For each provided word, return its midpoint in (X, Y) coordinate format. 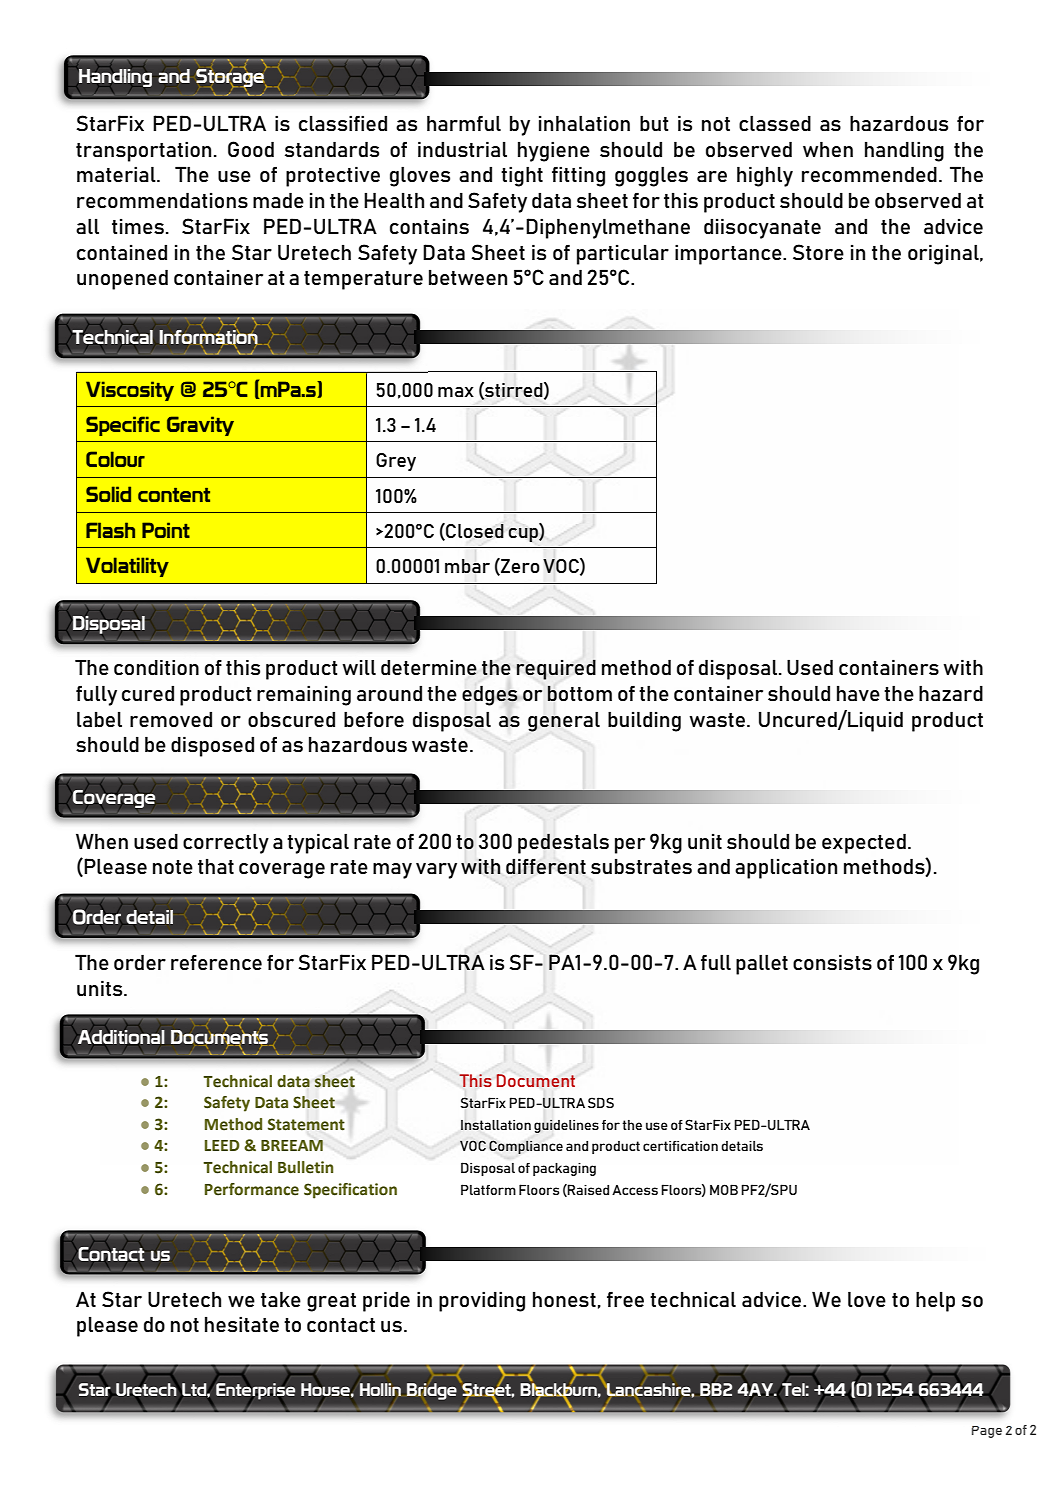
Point (166, 530)
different (546, 866)
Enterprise (254, 1391)
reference (216, 962)
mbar (467, 566)
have (858, 693)
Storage (231, 77)
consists (832, 962)
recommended (869, 174)
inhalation (584, 123)
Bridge (432, 1391)
